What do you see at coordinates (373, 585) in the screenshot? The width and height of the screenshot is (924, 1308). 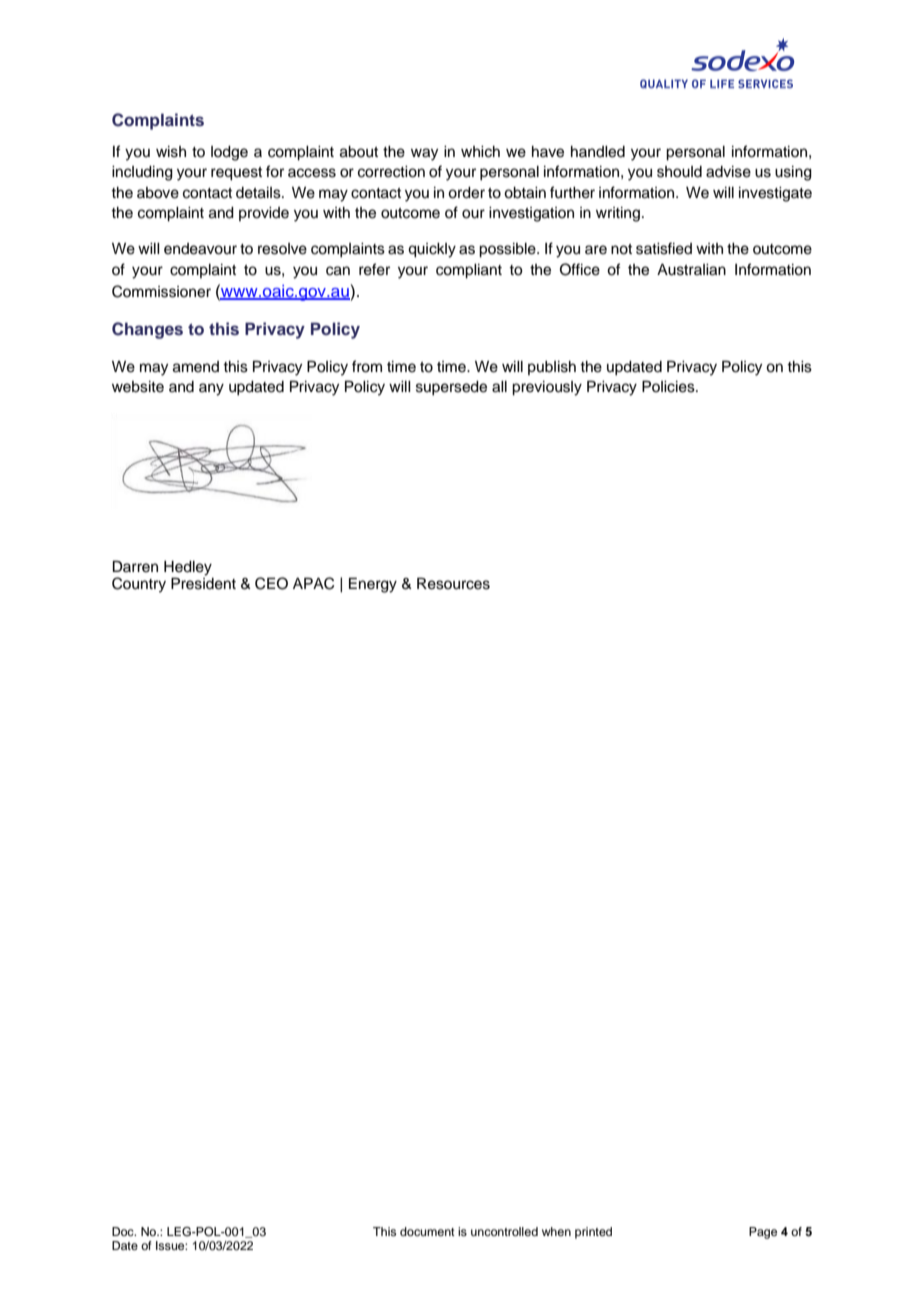 I see `Energy` at bounding box center [373, 585].
